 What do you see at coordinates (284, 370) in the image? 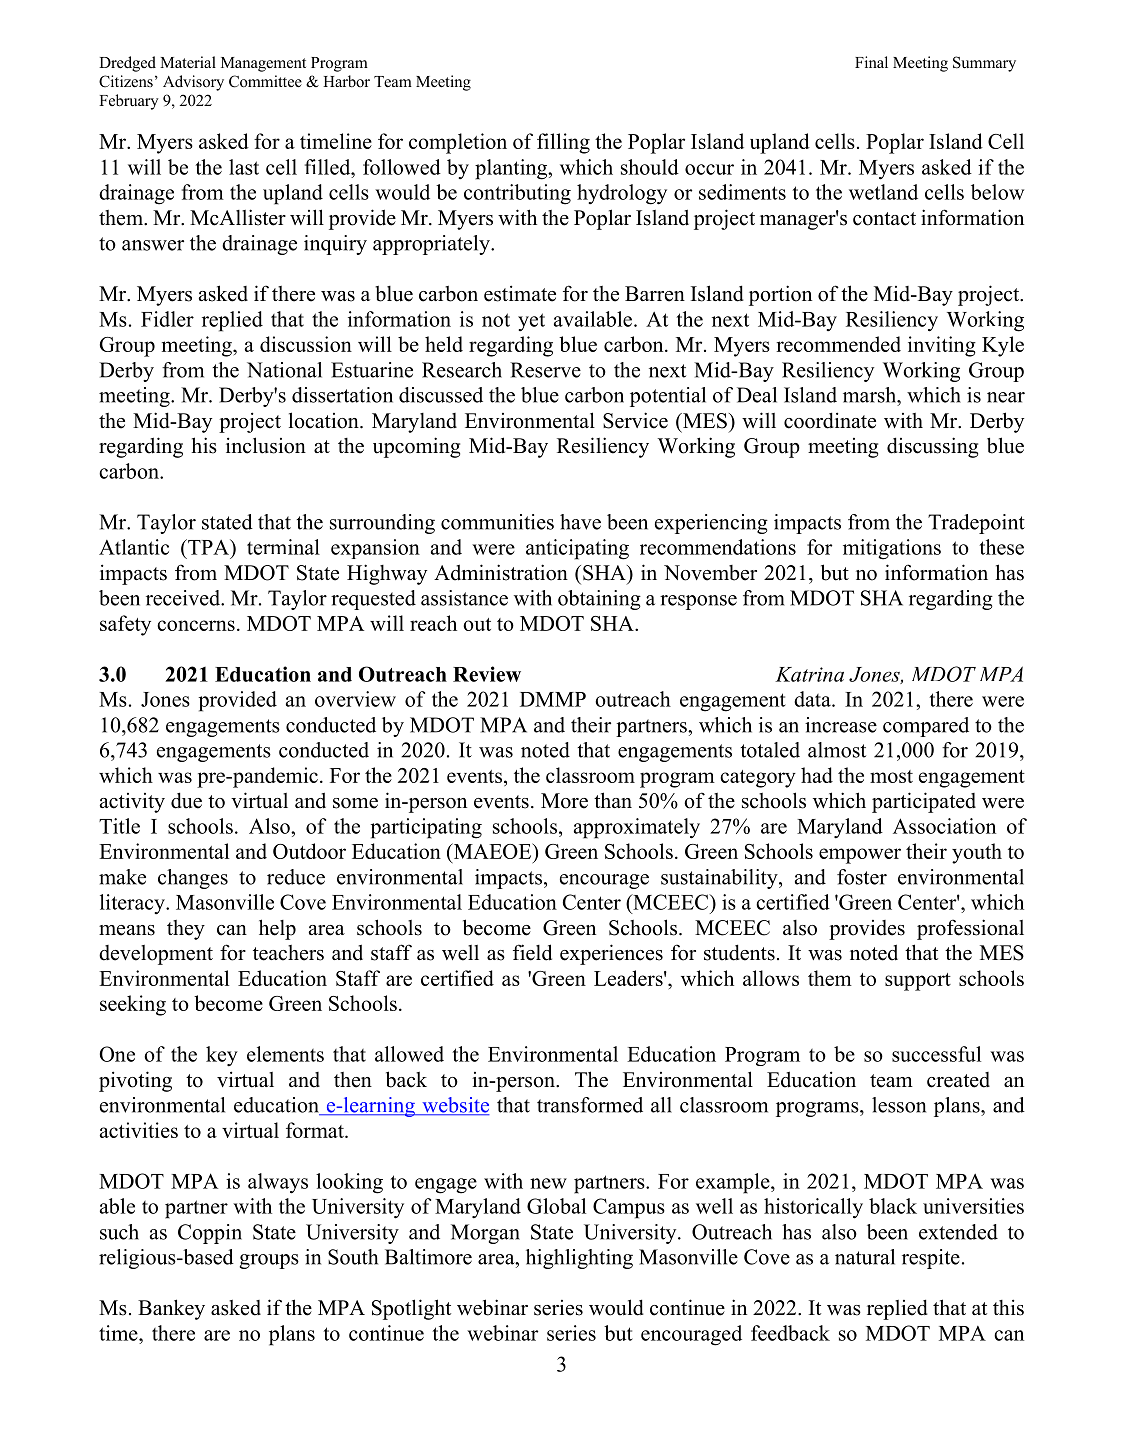
I see `National` at bounding box center [284, 370].
